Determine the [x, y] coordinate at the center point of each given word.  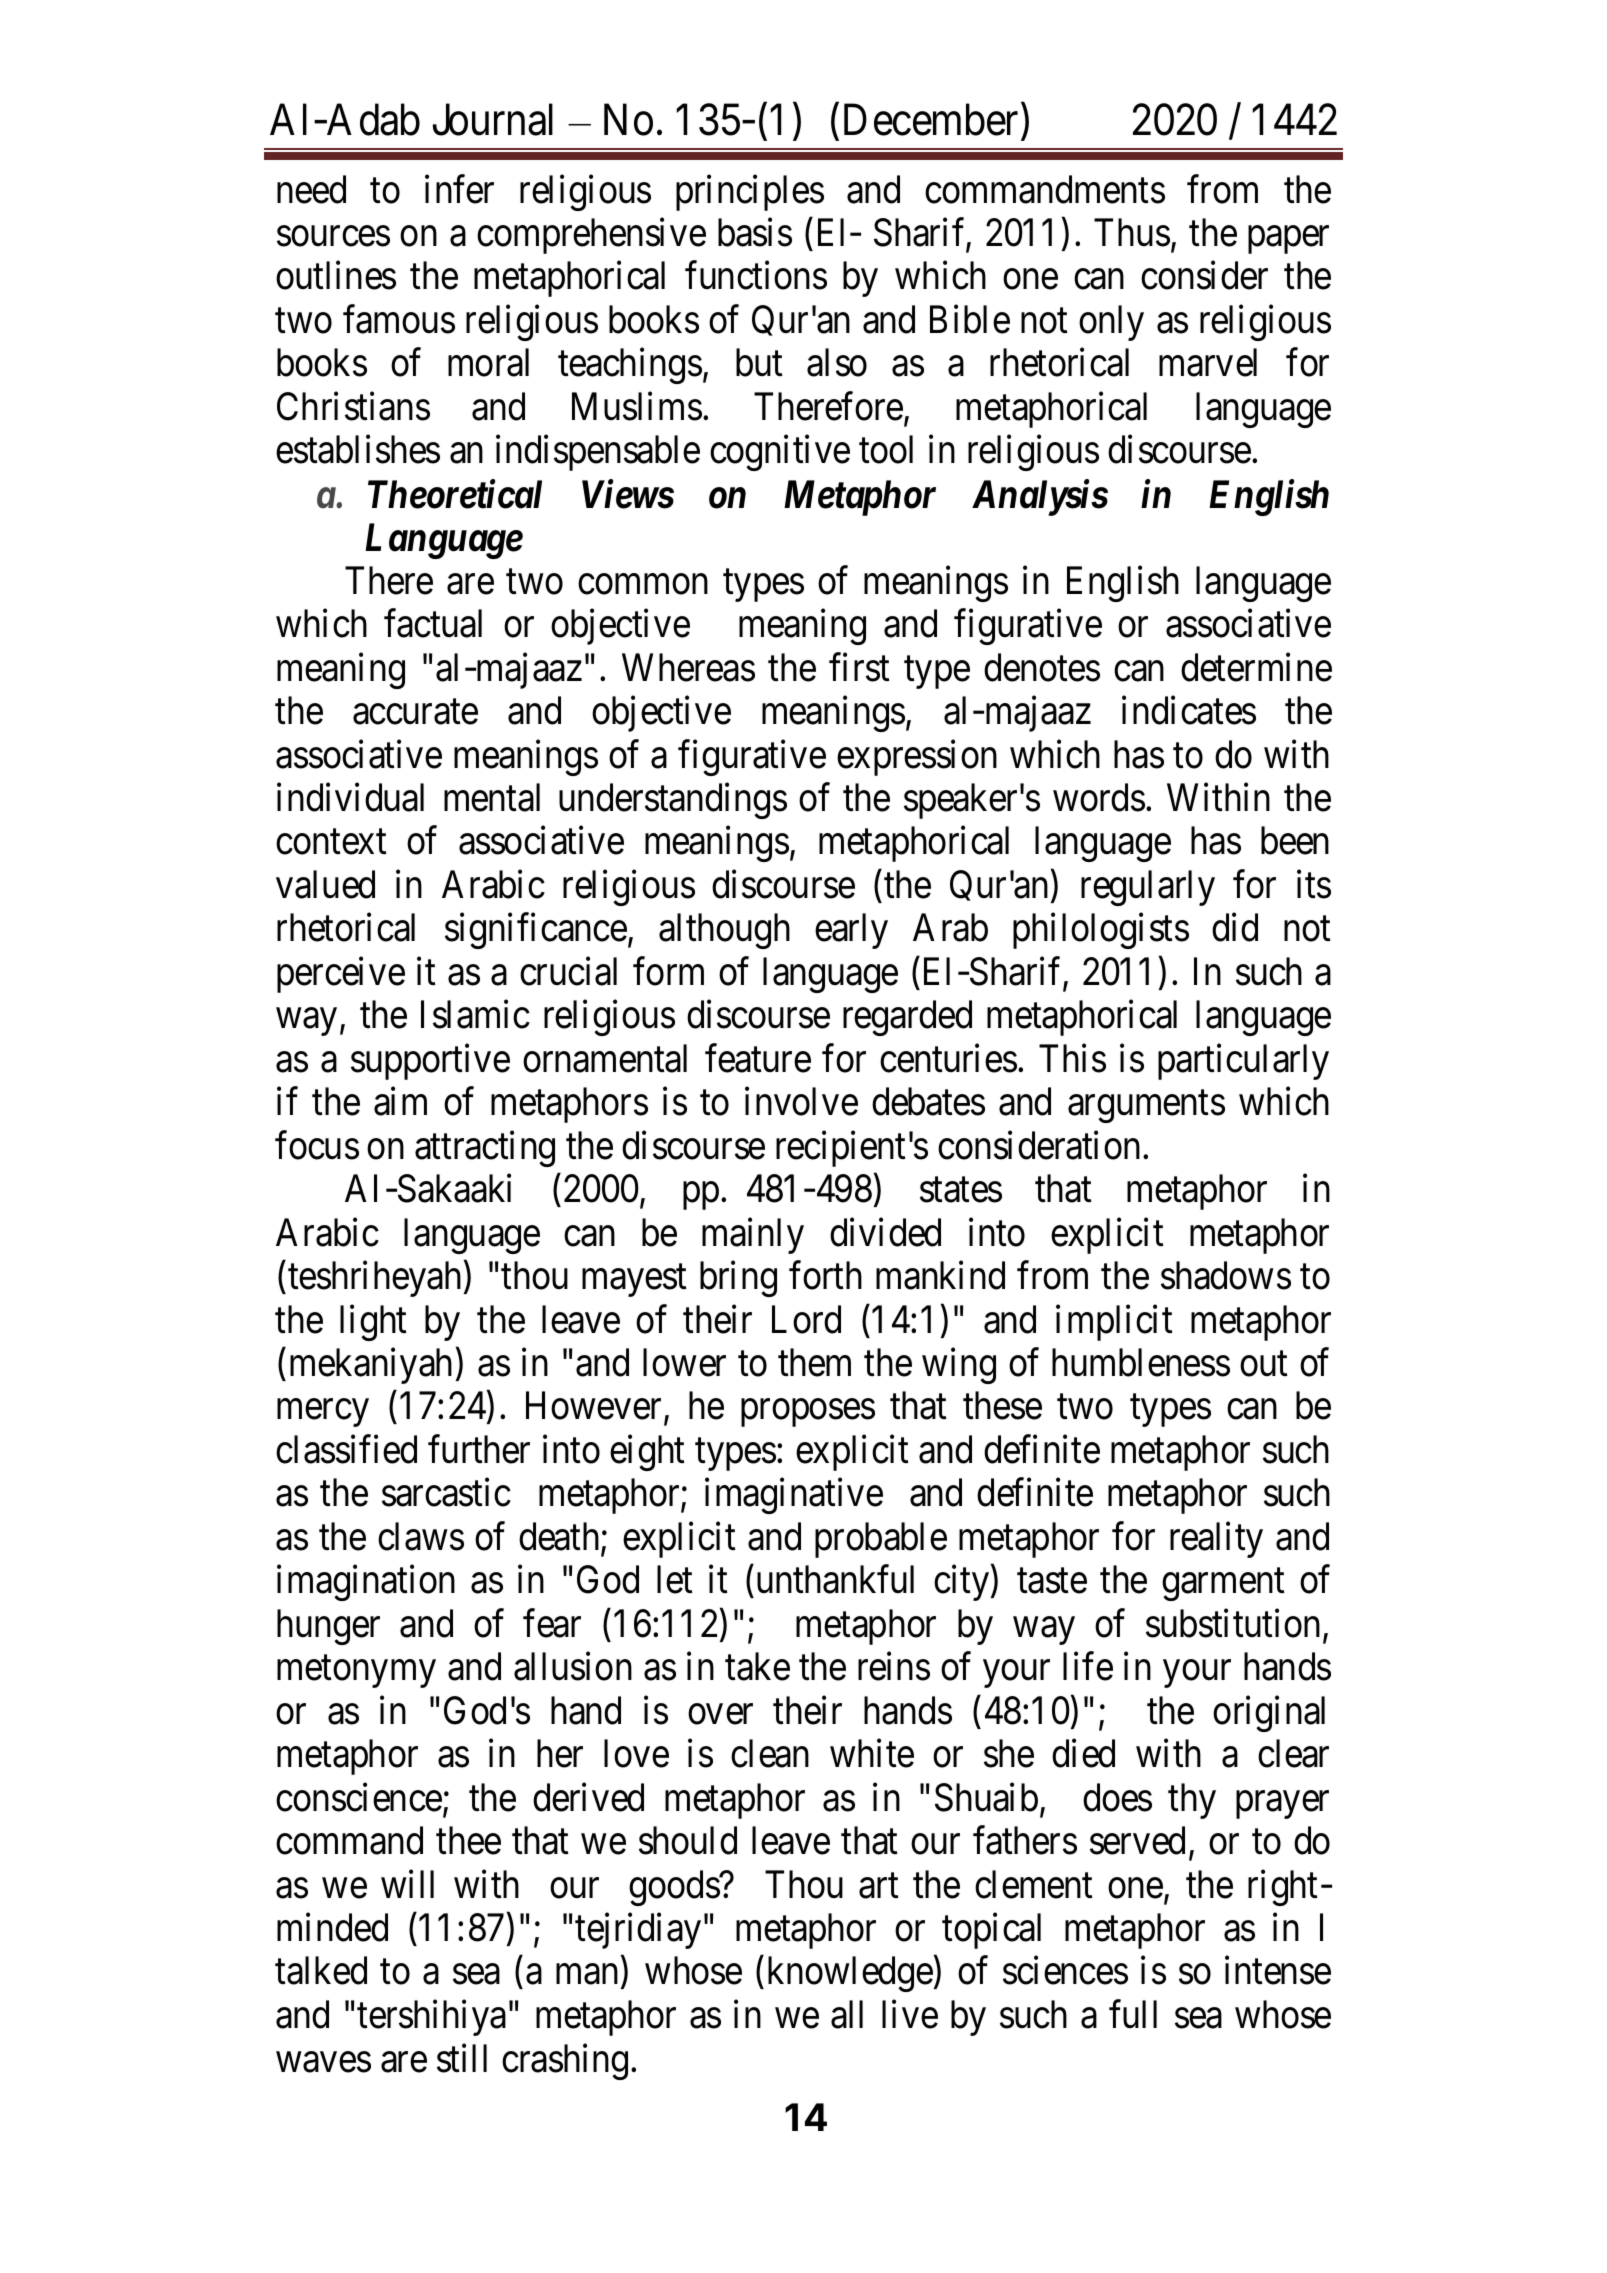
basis [755, 232]
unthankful [835, 1580]
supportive [430, 1062]
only [1111, 323]
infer [459, 189]
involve [801, 1101]
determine [1256, 667]
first [859, 667]
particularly [1243, 1062]
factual [433, 623]
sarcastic [446, 1492]
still [462, 2058]
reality [1216, 1540]
